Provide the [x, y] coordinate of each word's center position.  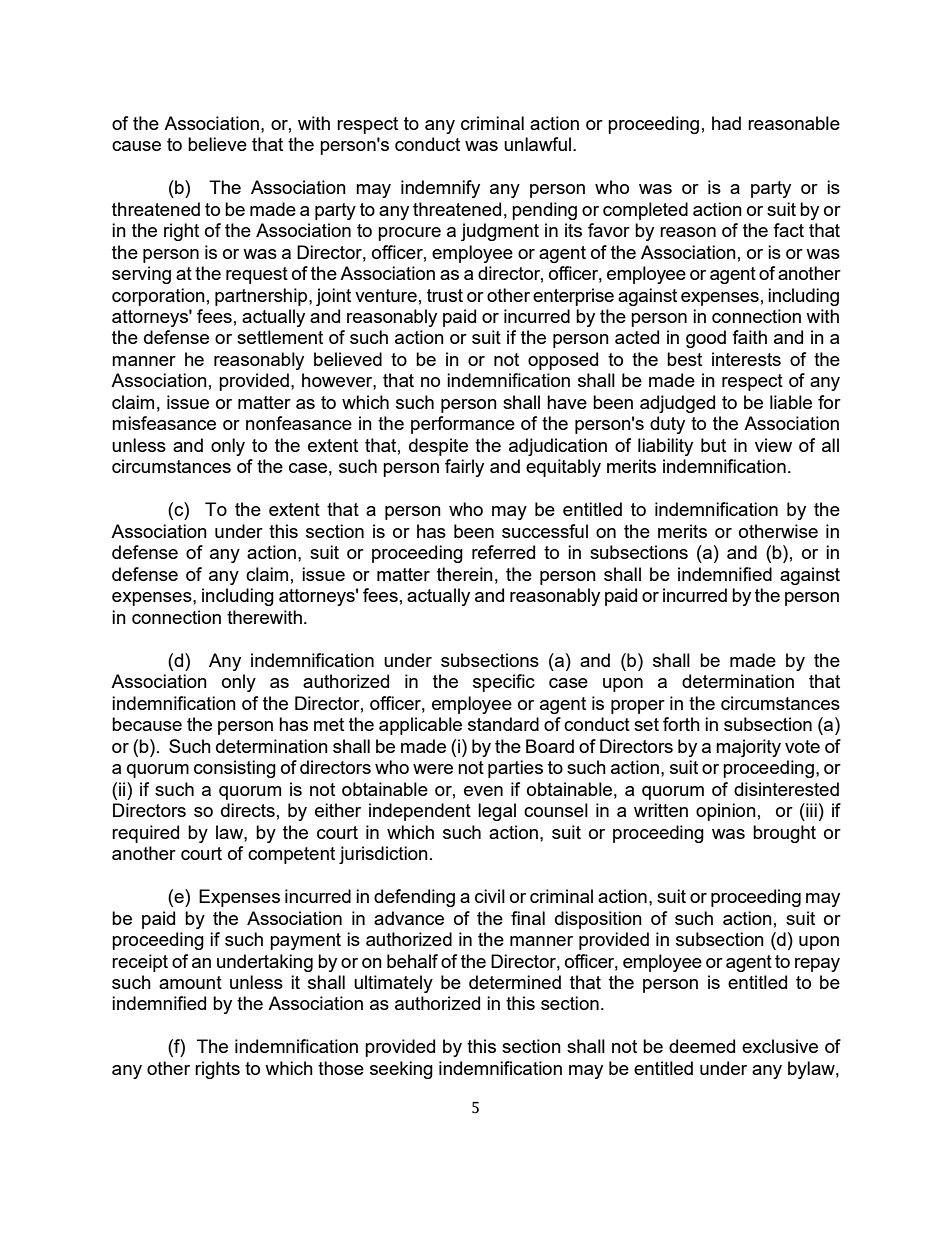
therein [465, 574]
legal [497, 812]
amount [190, 982]
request [257, 275]
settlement [280, 337]
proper [638, 707]
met [329, 724]
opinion [726, 812]
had [726, 123]
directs [248, 810]
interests [746, 359]
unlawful [539, 144]
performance [463, 425]
